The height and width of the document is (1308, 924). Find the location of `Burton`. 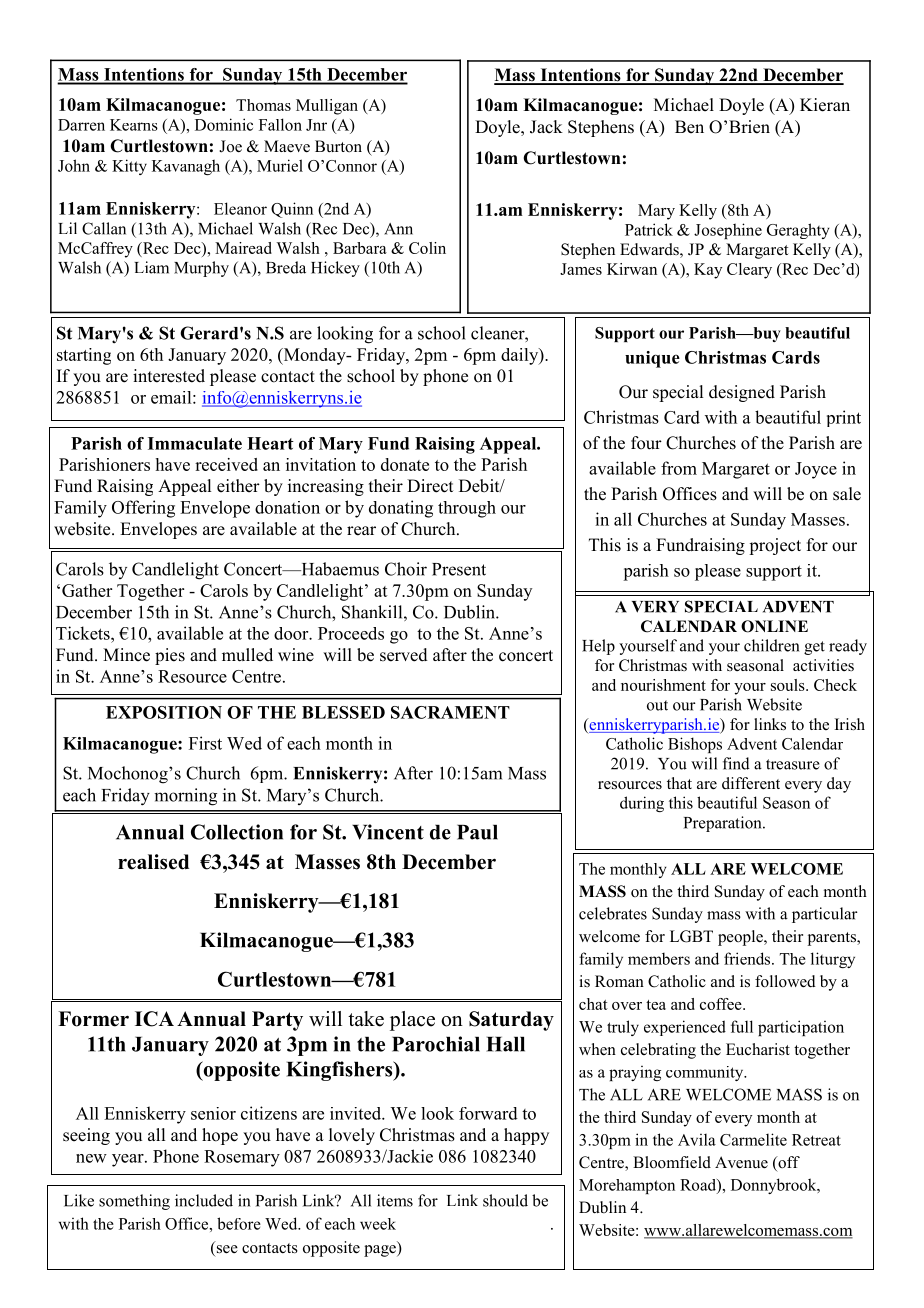

Burton is located at coordinates (338, 146).
